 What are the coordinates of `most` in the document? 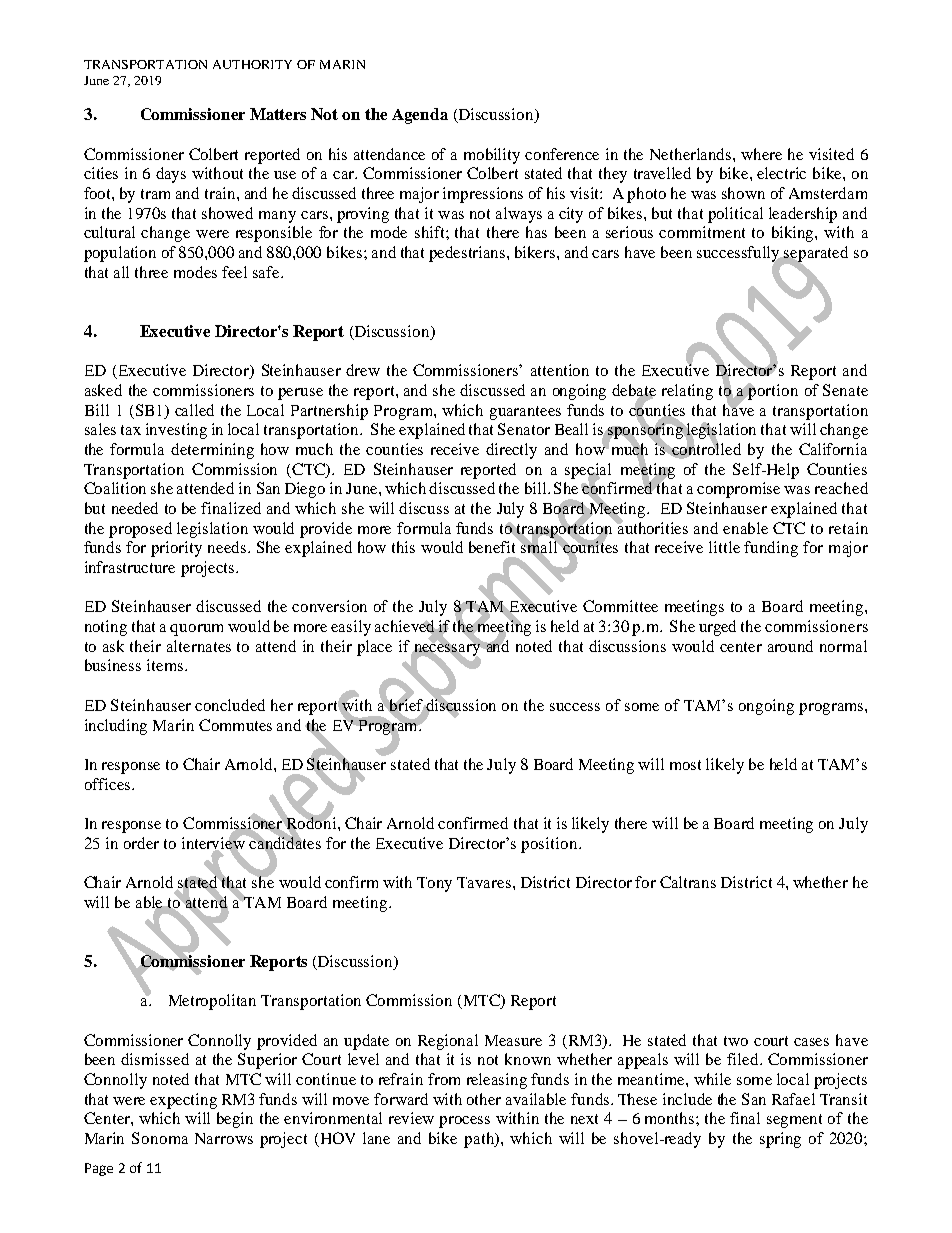 It's located at (685, 765).
